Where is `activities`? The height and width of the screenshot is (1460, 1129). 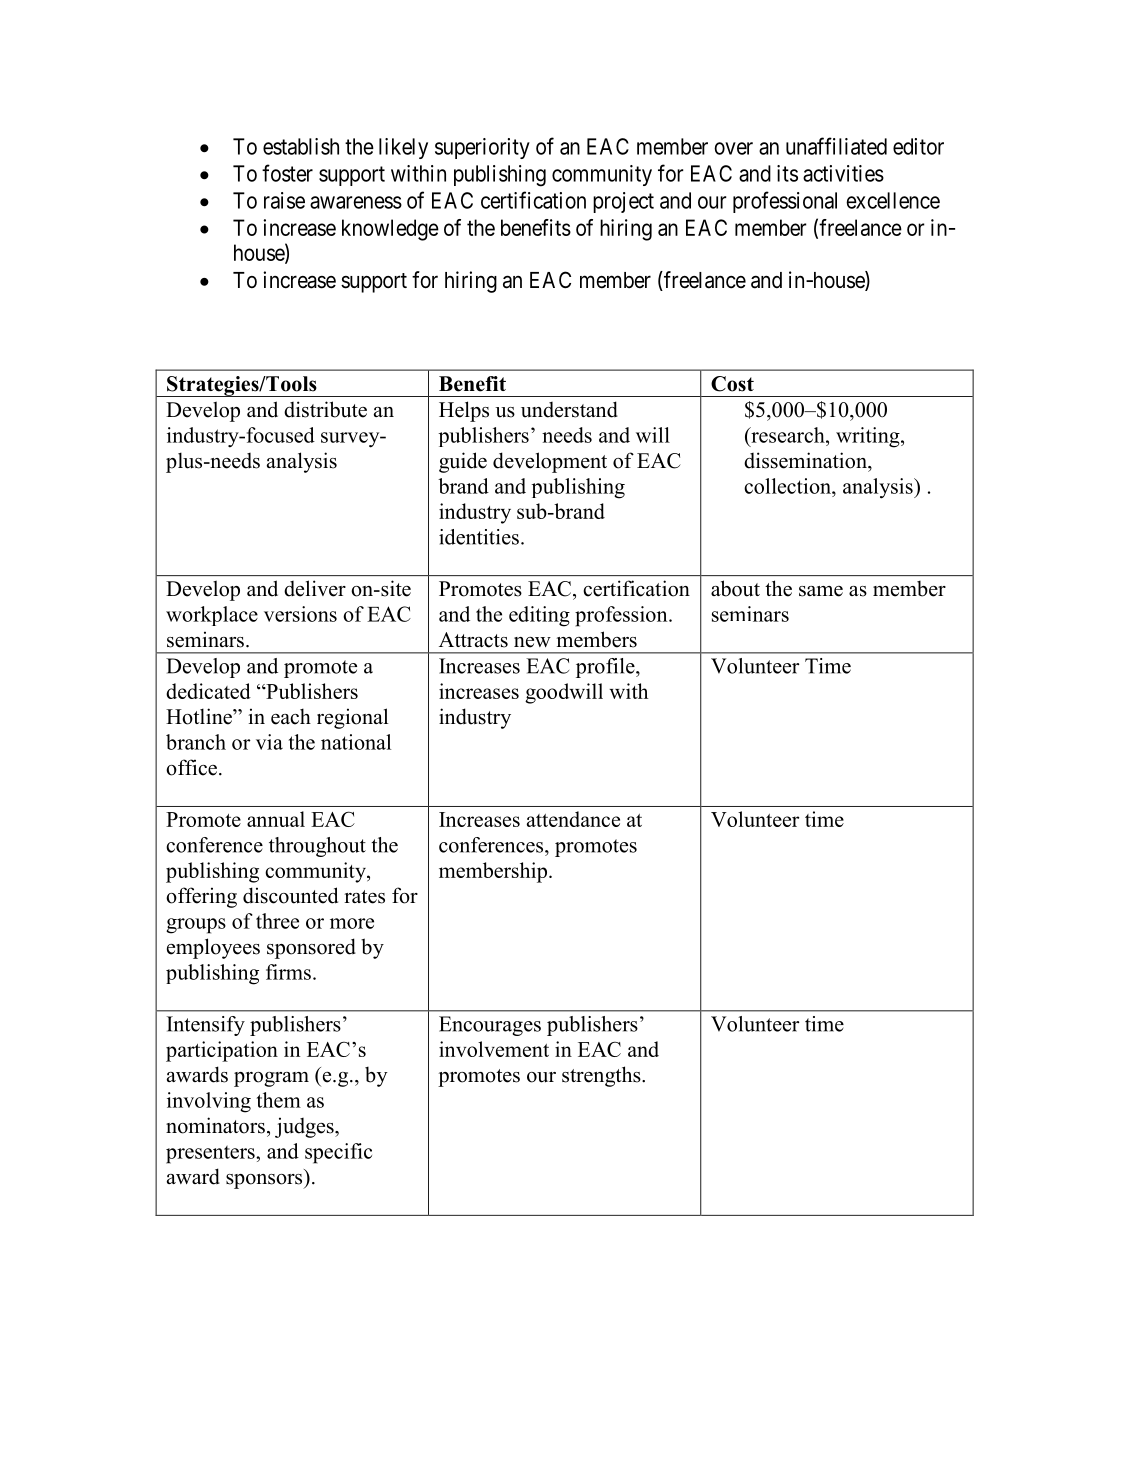
activities is located at coordinates (843, 173).
